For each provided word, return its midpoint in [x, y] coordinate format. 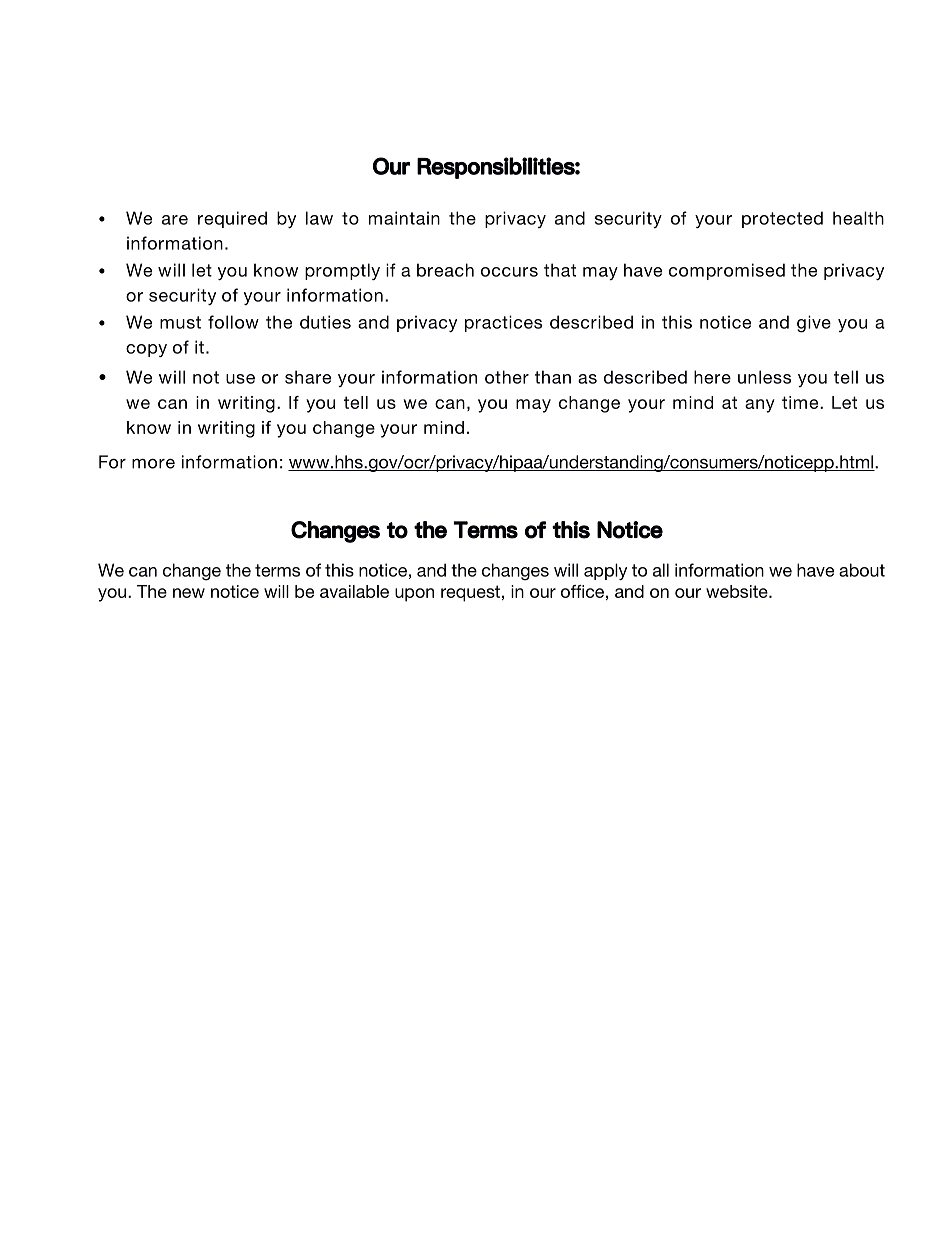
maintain [404, 218]
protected [782, 219]
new [189, 593]
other [507, 377]
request [470, 593]
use [240, 379]
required [232, 219]
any [760, 406]
